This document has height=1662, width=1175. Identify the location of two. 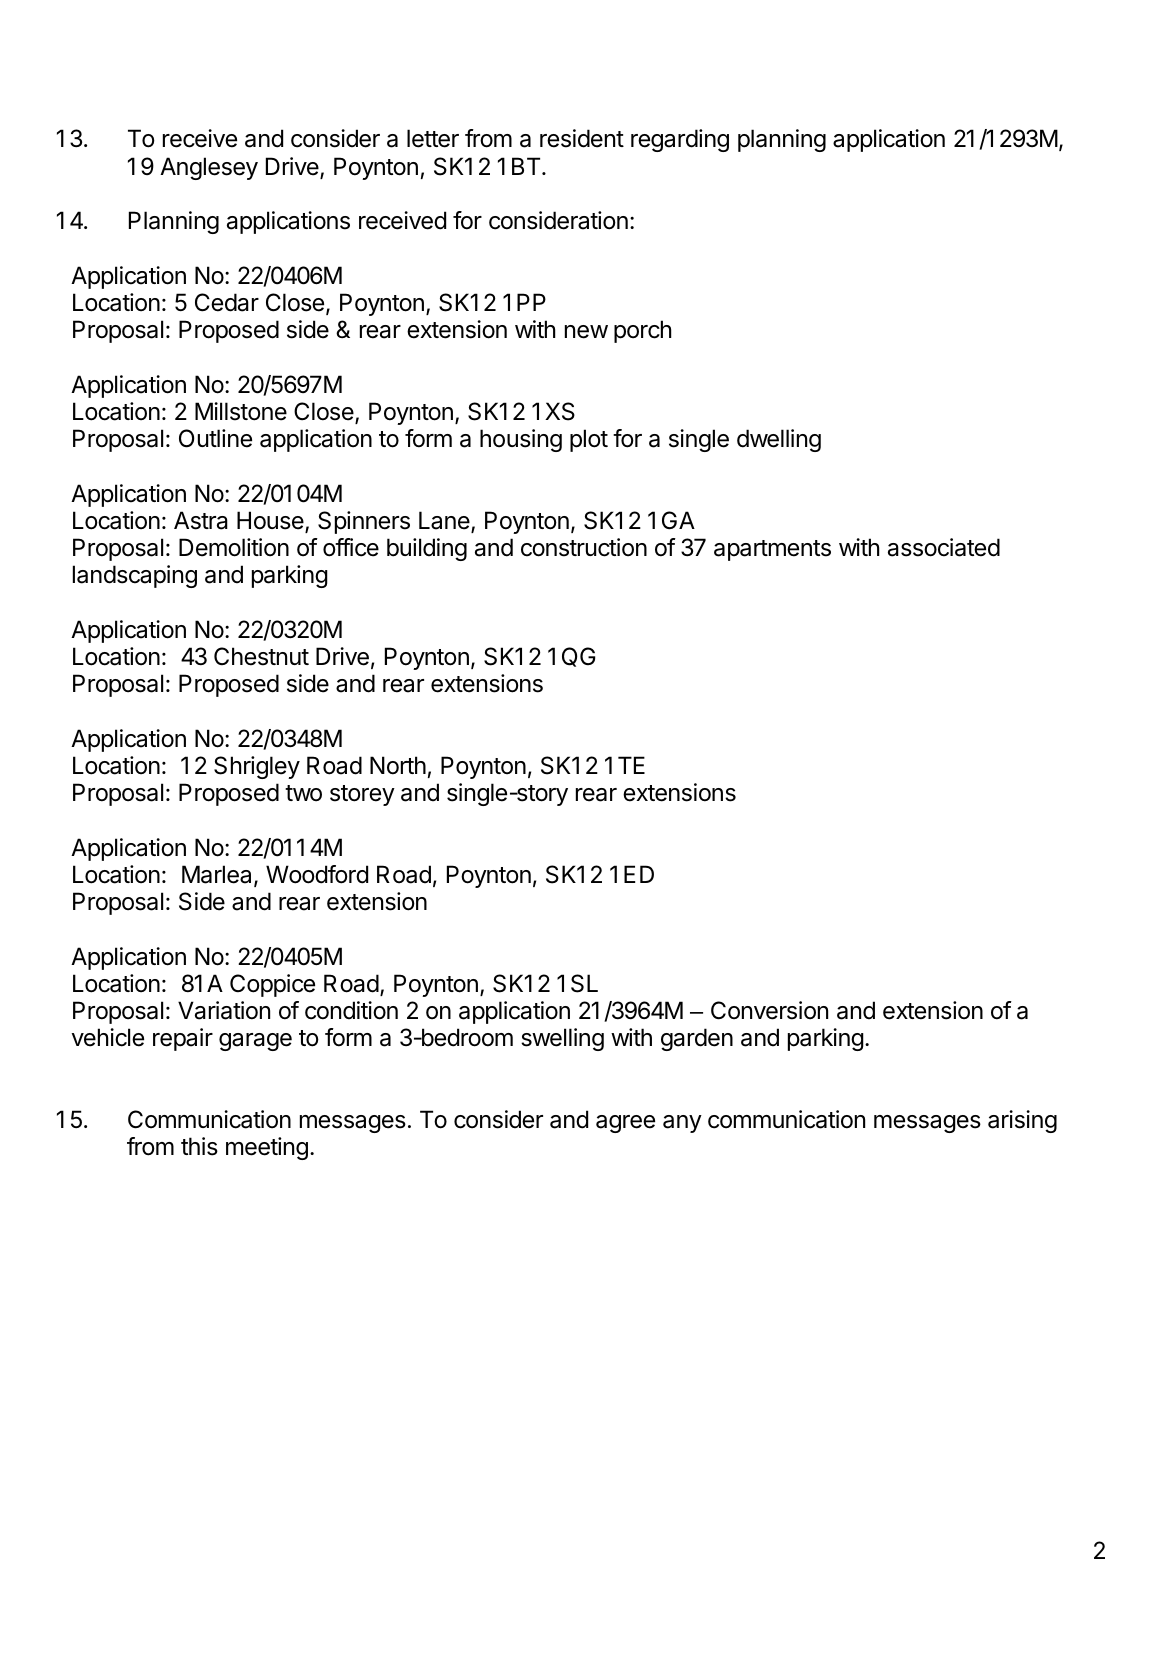
(303, 793).
